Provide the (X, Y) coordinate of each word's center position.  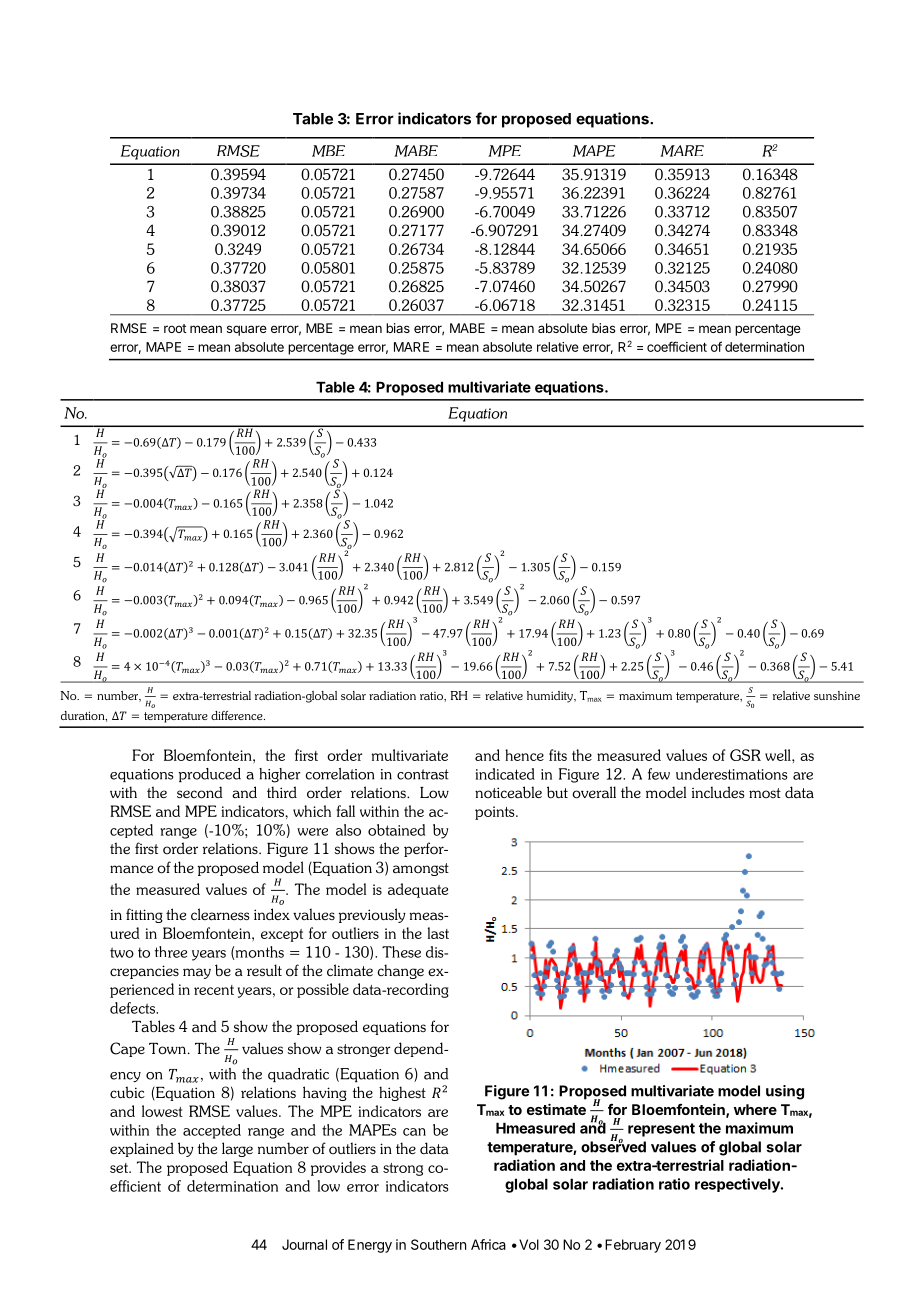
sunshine (837, 695)
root (175, 328)
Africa (488, 1244)
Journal (304, 1244)
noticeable (508, 792)
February (633, 1246)
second (200, 792)
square (247, 330)
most (765, 793)
